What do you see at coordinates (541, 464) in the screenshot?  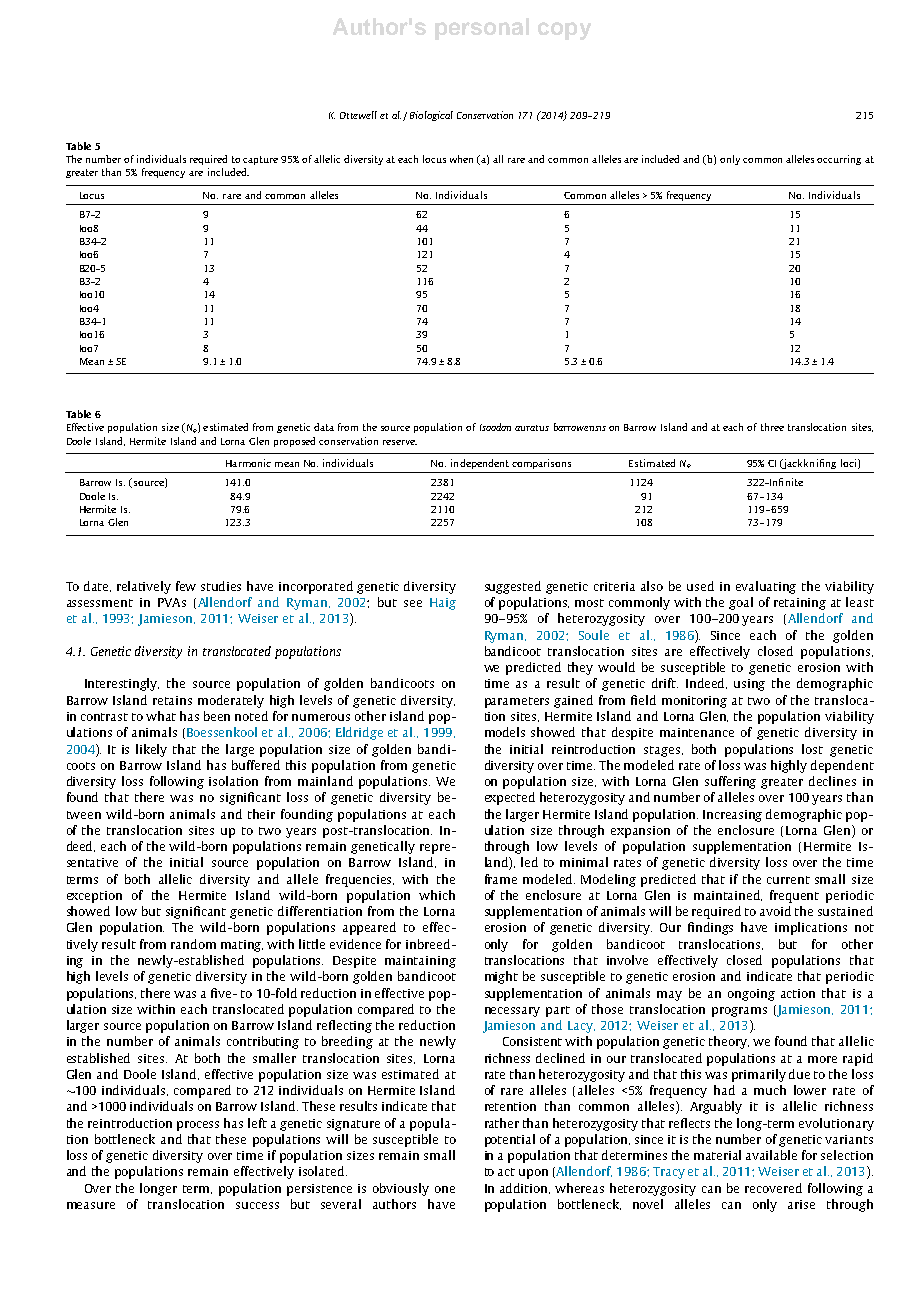 I see `comparisons` at bounding box center [541, 464].
